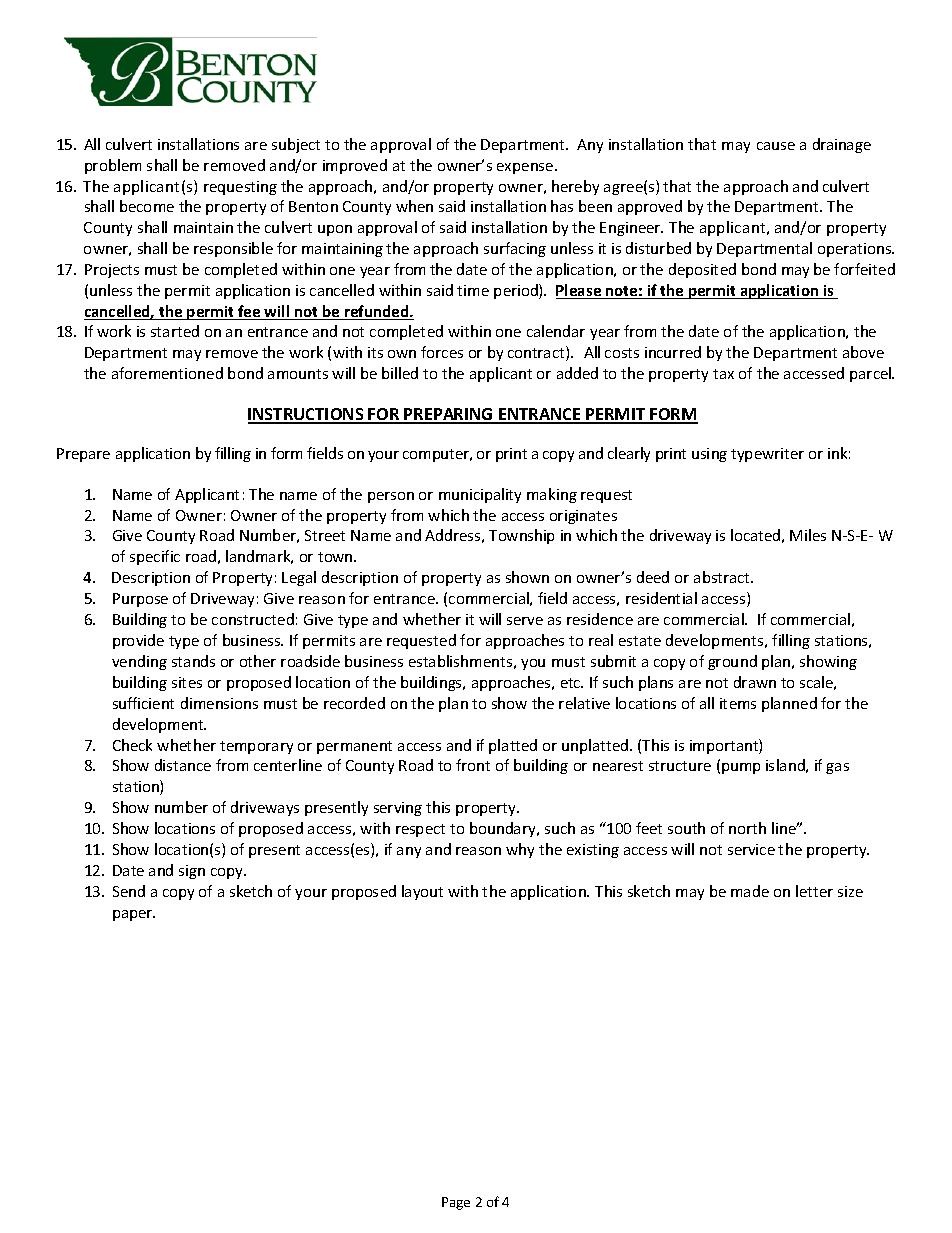 Image resolution: width=952 pixels, height=1233 pixels. What do you see at coordinates (526, 168) in the image?
I see `expense` at bounding box center [526, 168].
